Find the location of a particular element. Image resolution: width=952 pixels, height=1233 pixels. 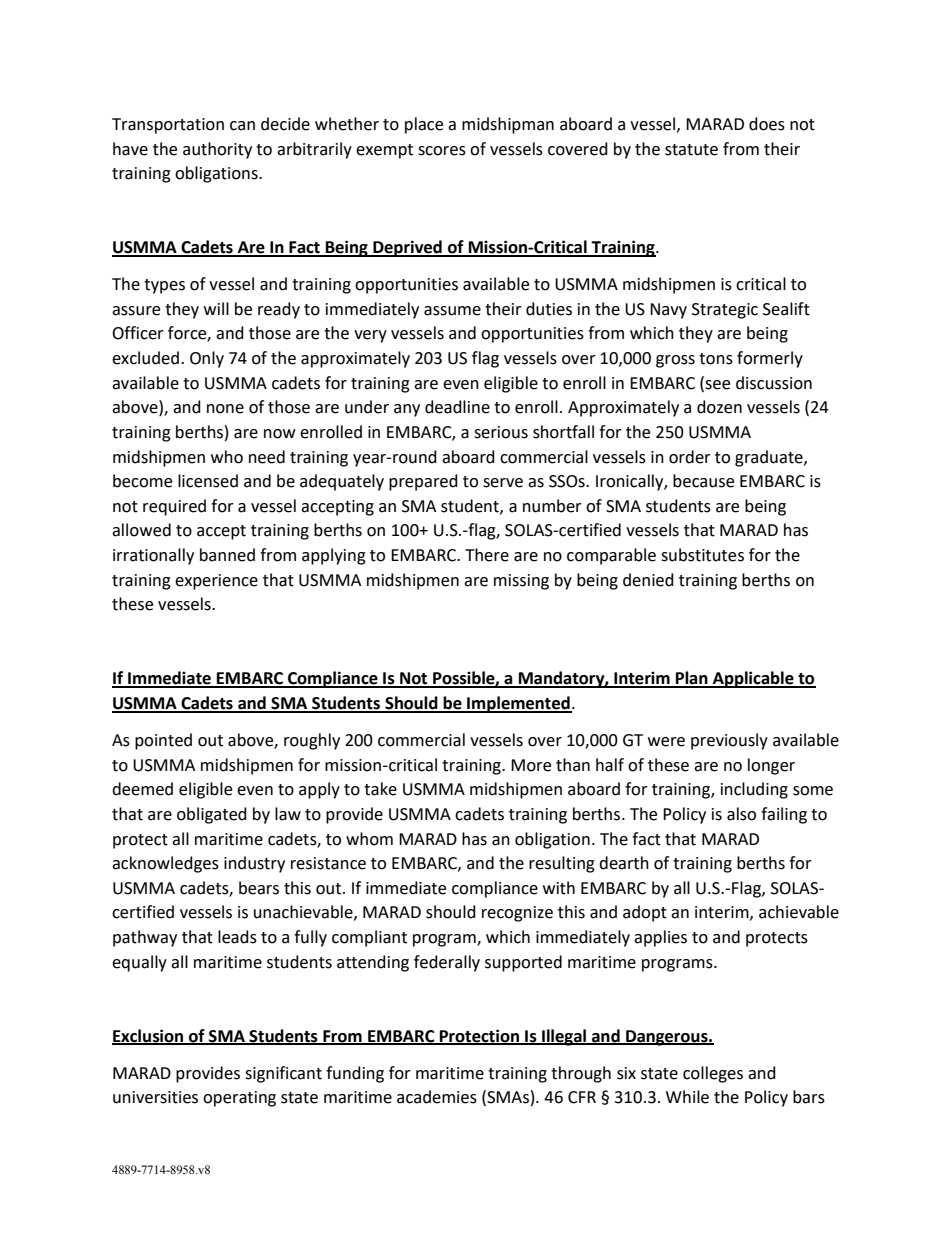

Implemented is located at coordinates (518, 704).
